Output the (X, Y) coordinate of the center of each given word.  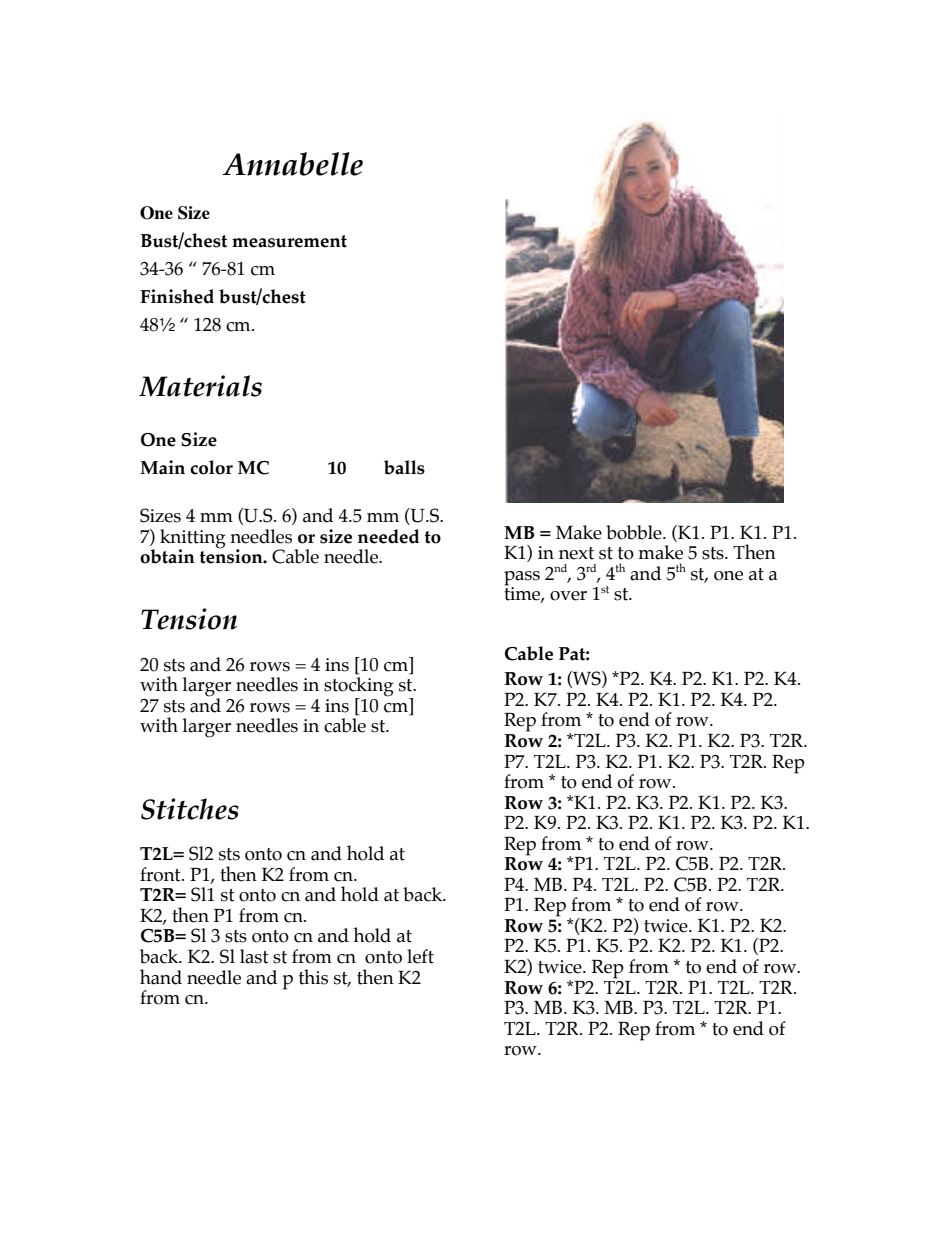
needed (389, 536)
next (576, 553)
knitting (193, 539)
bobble (635, 532)
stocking (359, 688)
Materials (200, 386)
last (254, 956)
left (420, 956)
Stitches (190, 809)
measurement (289, 241)
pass (522, 578)
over (568, 596)
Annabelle (293, 164)
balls (404, 467)
